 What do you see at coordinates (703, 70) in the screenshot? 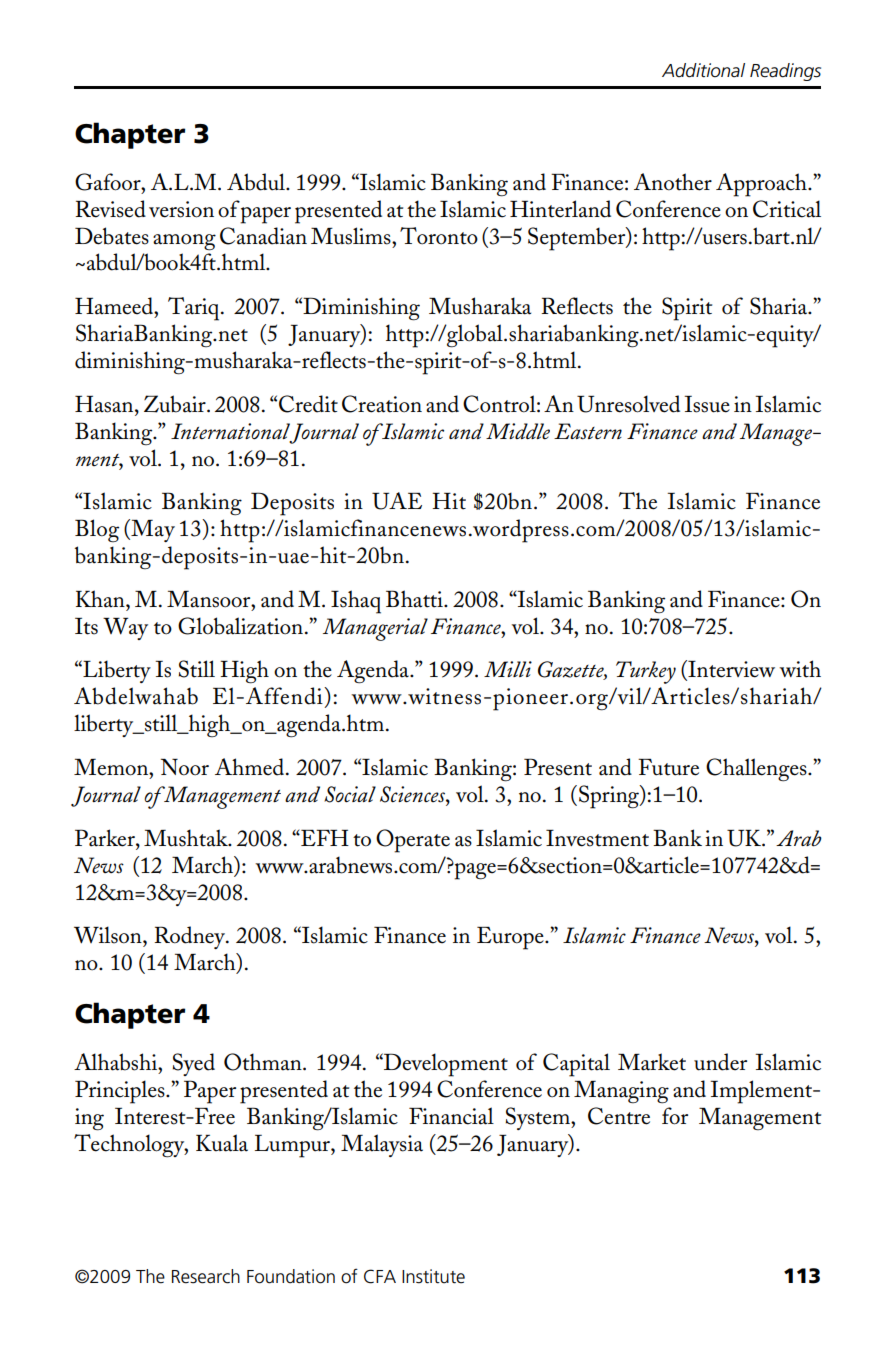
I see `Additional` at bounding box center [703, 70].
